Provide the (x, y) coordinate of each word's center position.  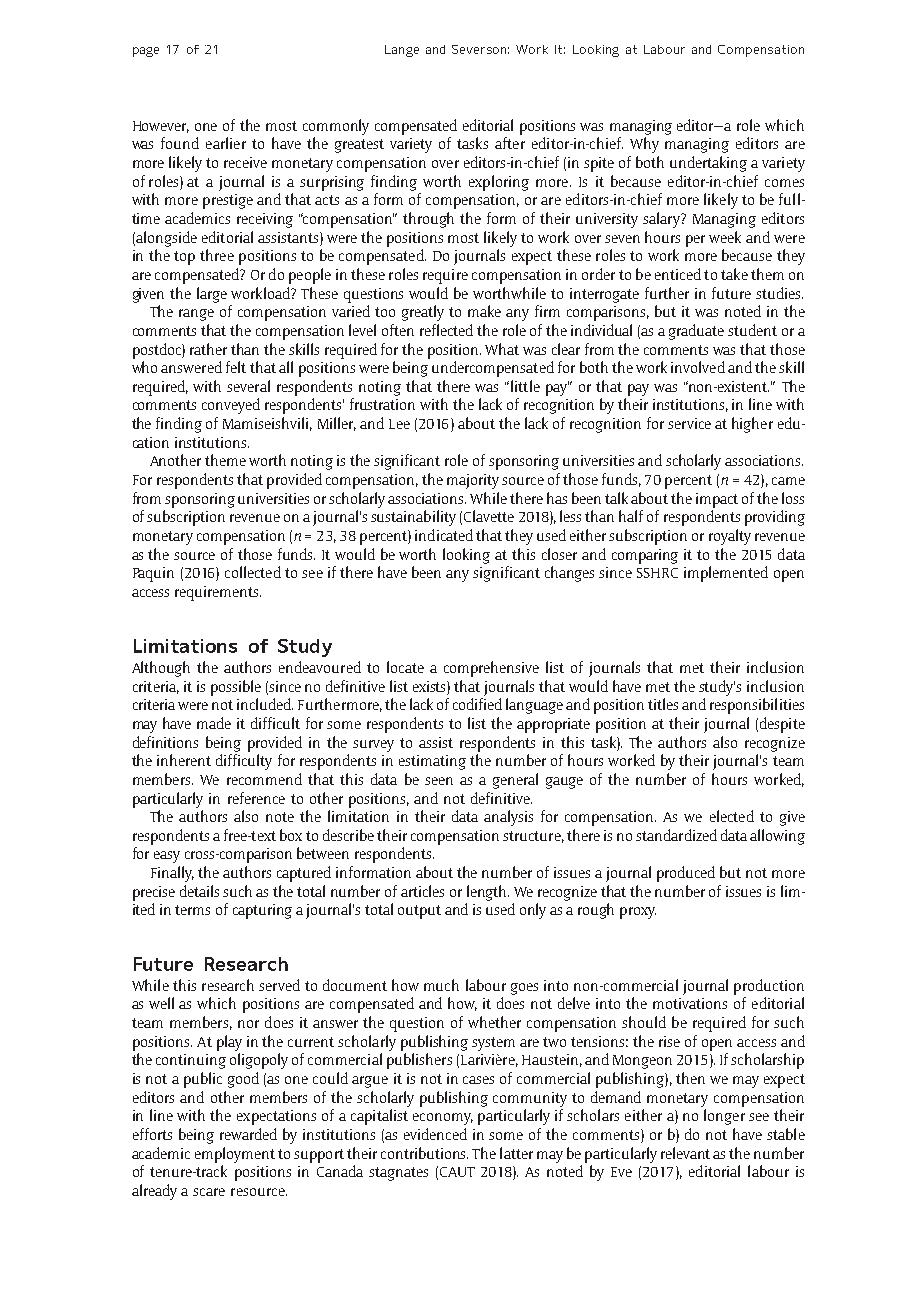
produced (686, 874)
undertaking (708, 164)
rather (208, 349)
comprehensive (491, 669)
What (502, 349)
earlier (226, 143)
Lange (402, 51)
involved (698, 367)
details (199, 891)
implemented (726, 574)
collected (253, 572)
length (488, 893)
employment (235, 1155)
